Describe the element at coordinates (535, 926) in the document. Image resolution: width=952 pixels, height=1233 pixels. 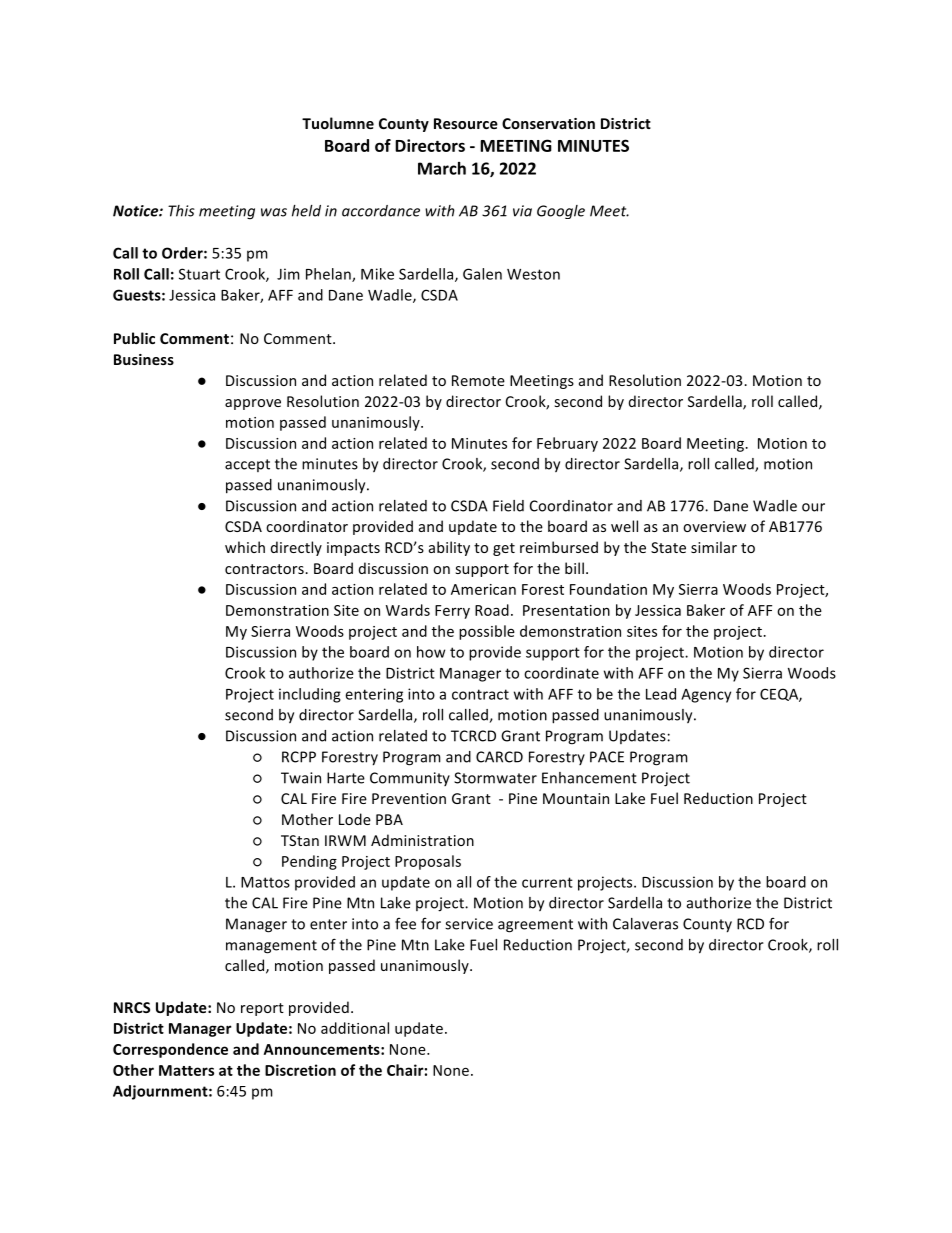
I see `agreement` at that location.
